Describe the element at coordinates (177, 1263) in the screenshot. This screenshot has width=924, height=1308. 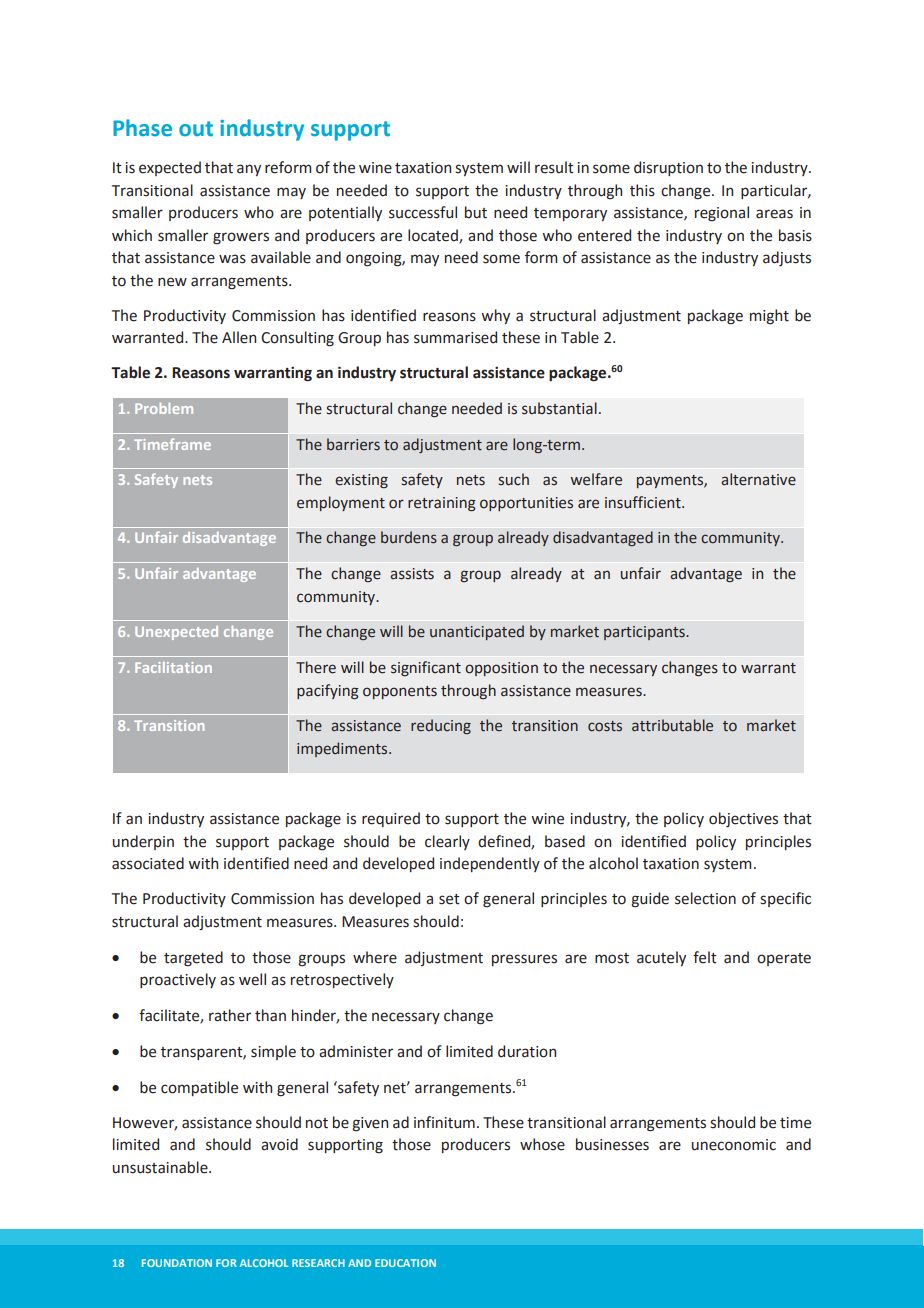
I see `FOUNDATION` at that location.
